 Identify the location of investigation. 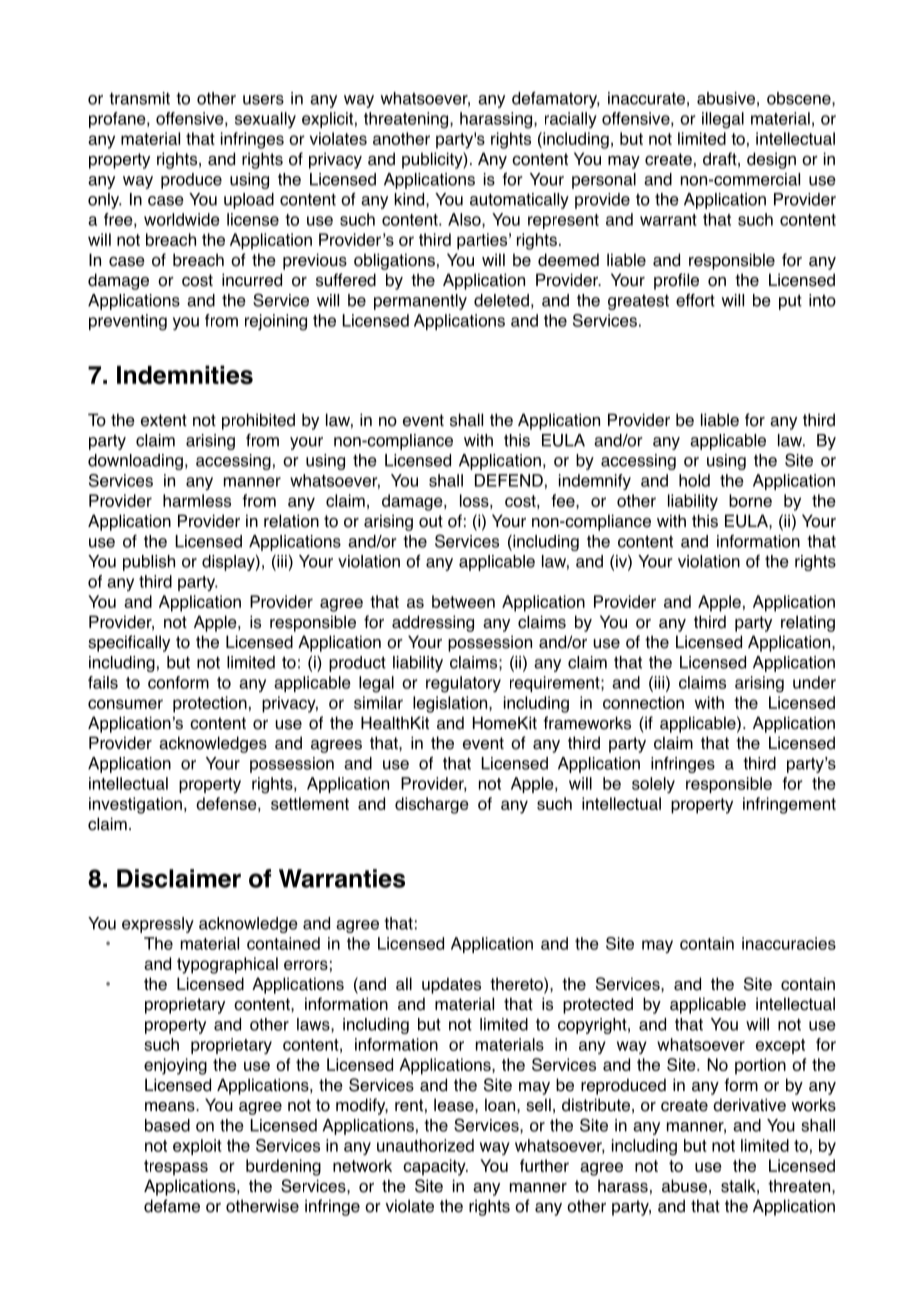
(135, 805).
